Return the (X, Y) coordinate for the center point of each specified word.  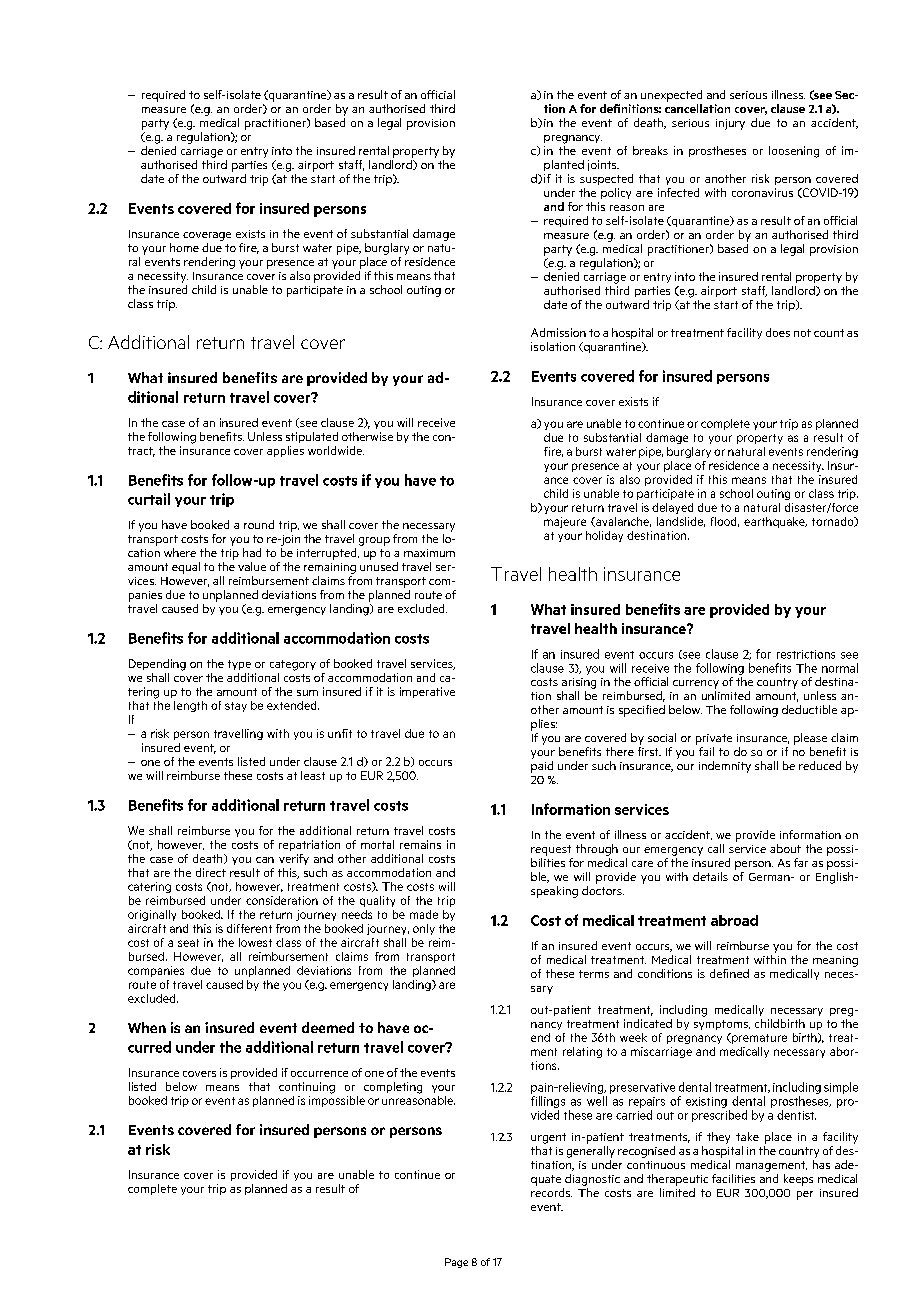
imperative (427, 692)
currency (696, 684)
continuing (307, 1088)
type (239, 665)
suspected (606, 179)
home (184, 247)
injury (730, 124)
